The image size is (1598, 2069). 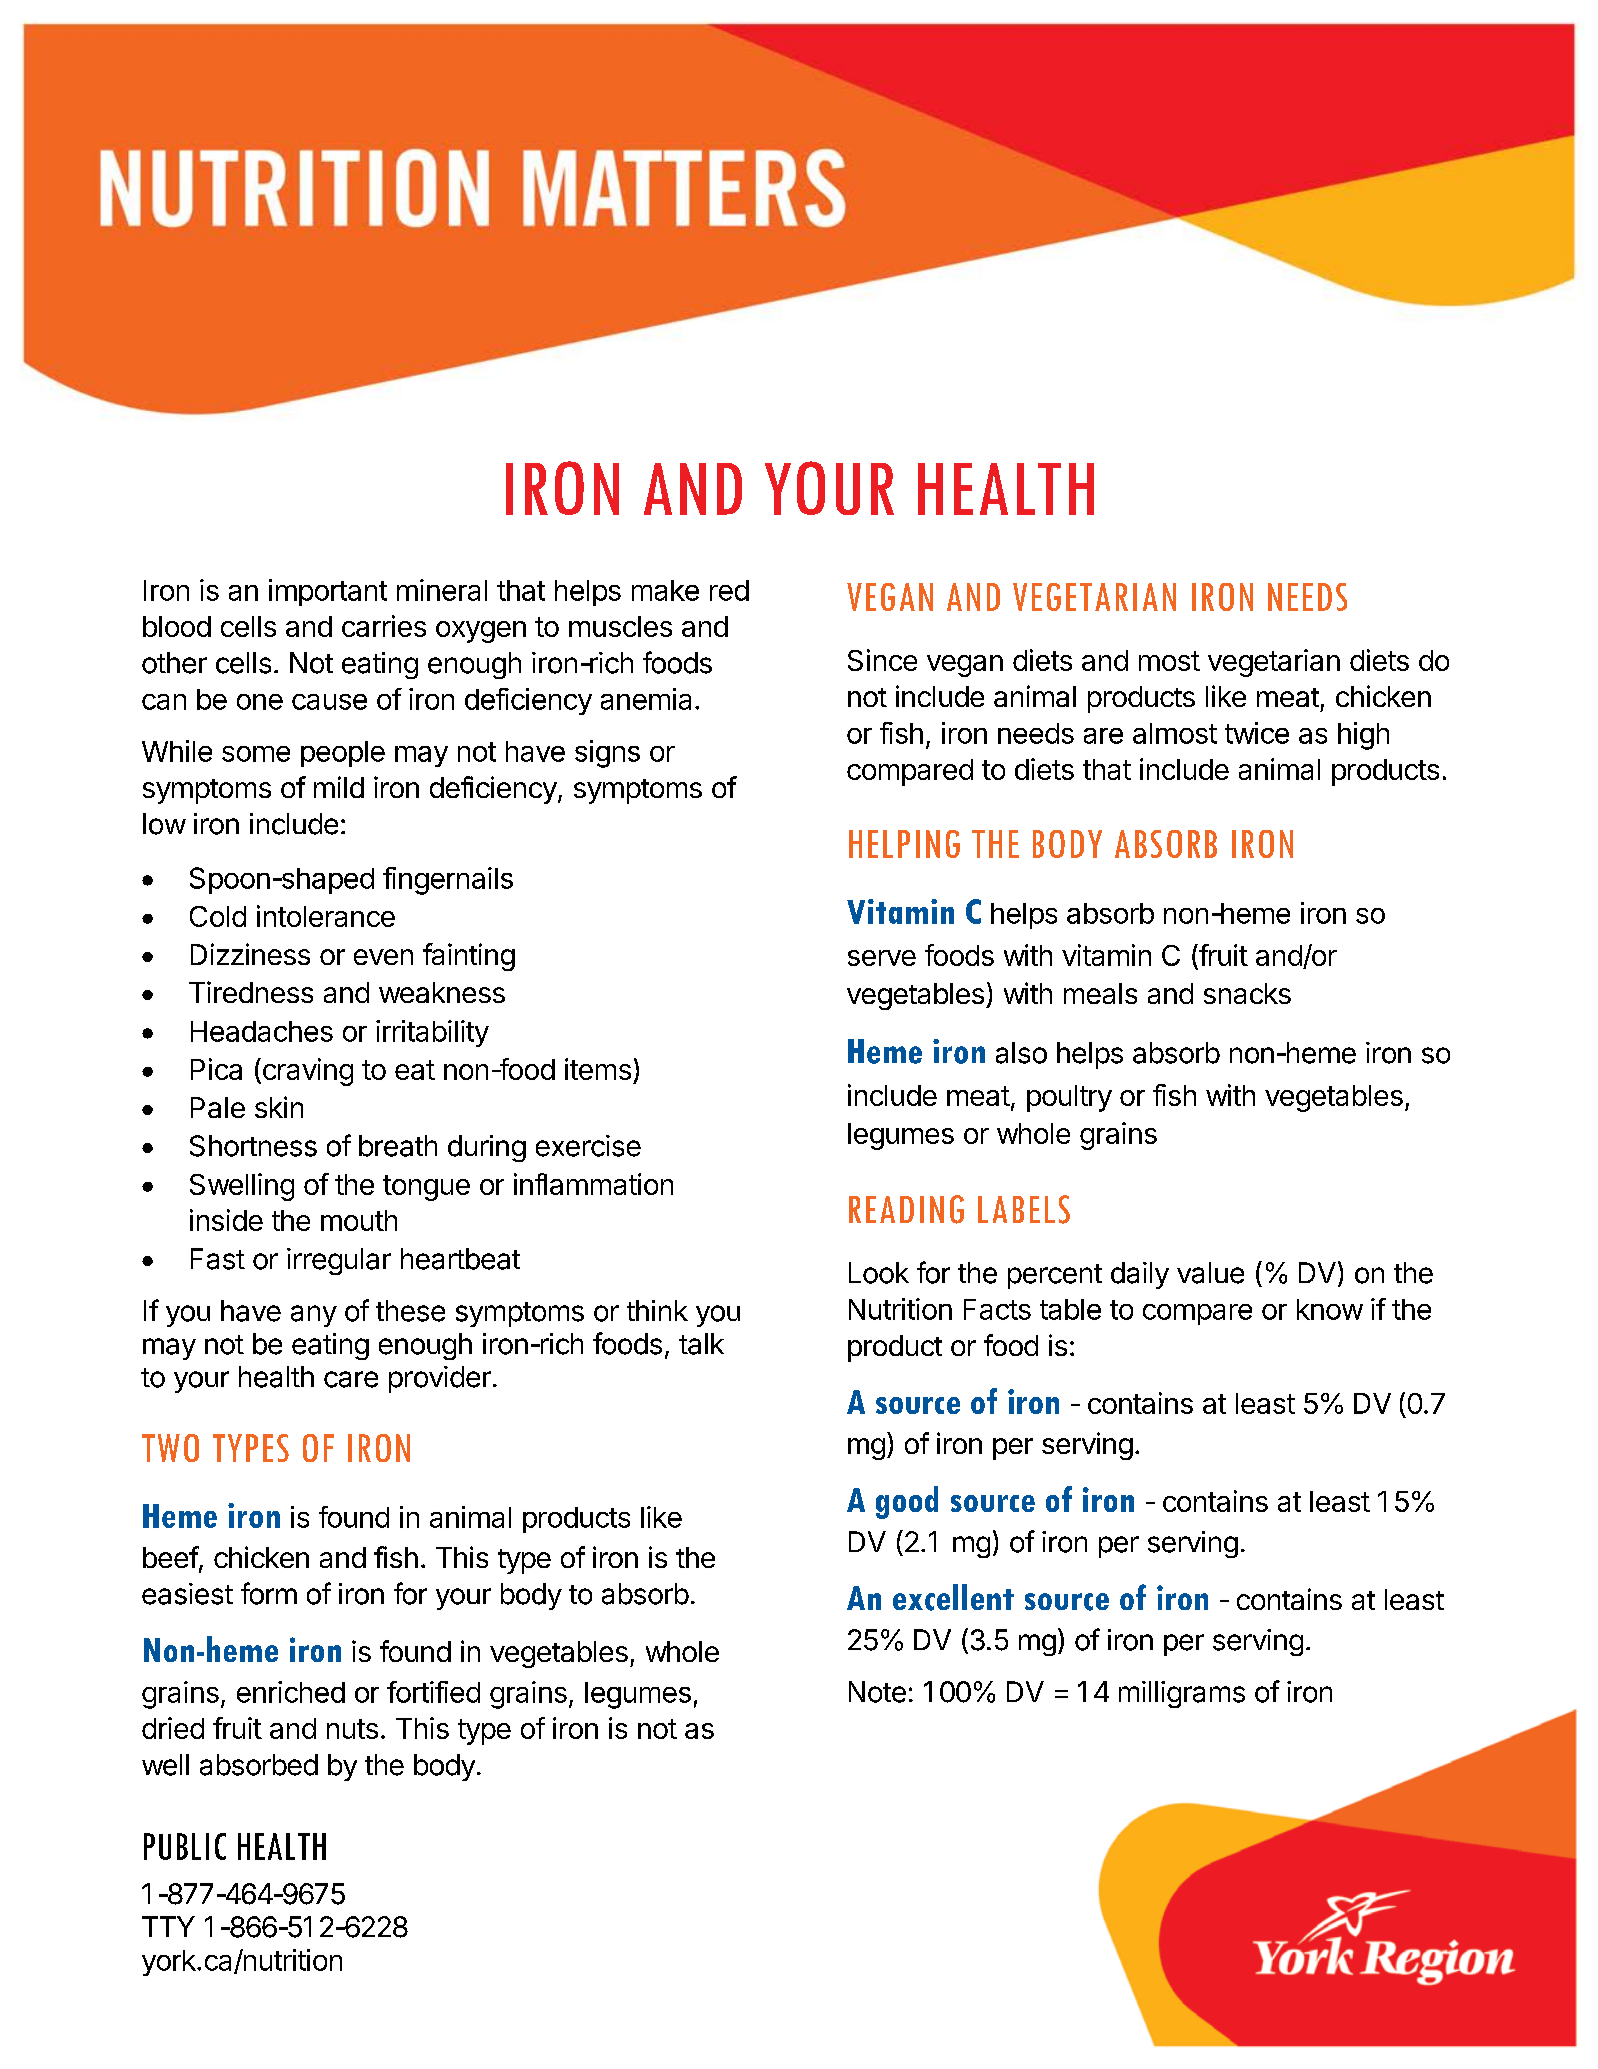 I want to click on important, so click(x=328, y=592).
